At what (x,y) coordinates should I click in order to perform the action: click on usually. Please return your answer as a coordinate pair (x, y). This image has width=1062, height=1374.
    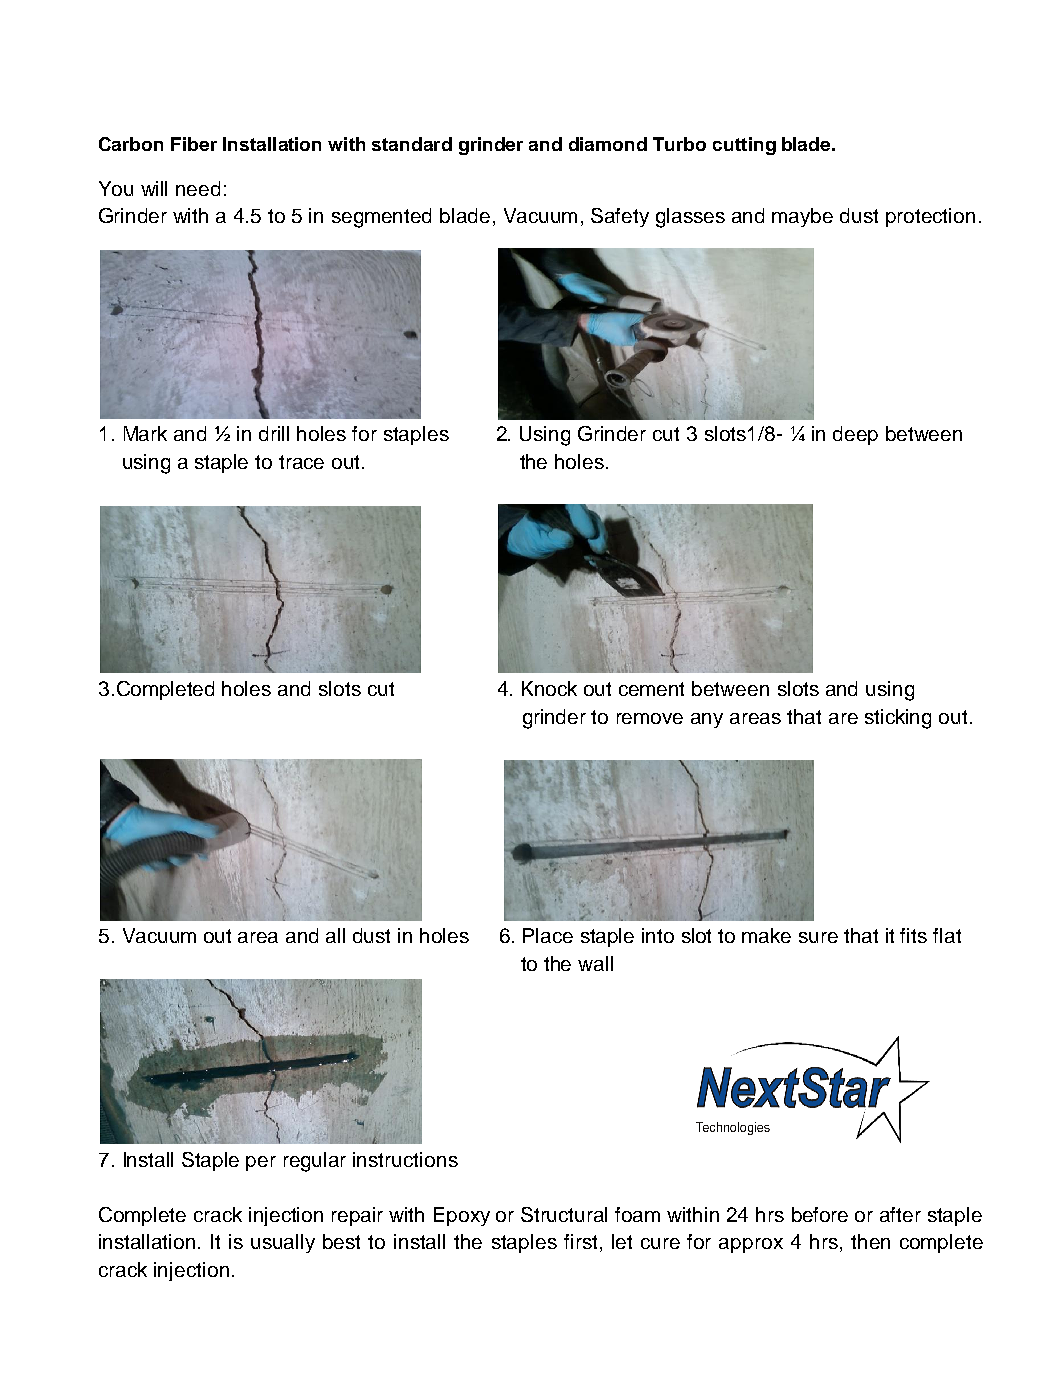
    Looking at the image, I should click on (283, 1243).
